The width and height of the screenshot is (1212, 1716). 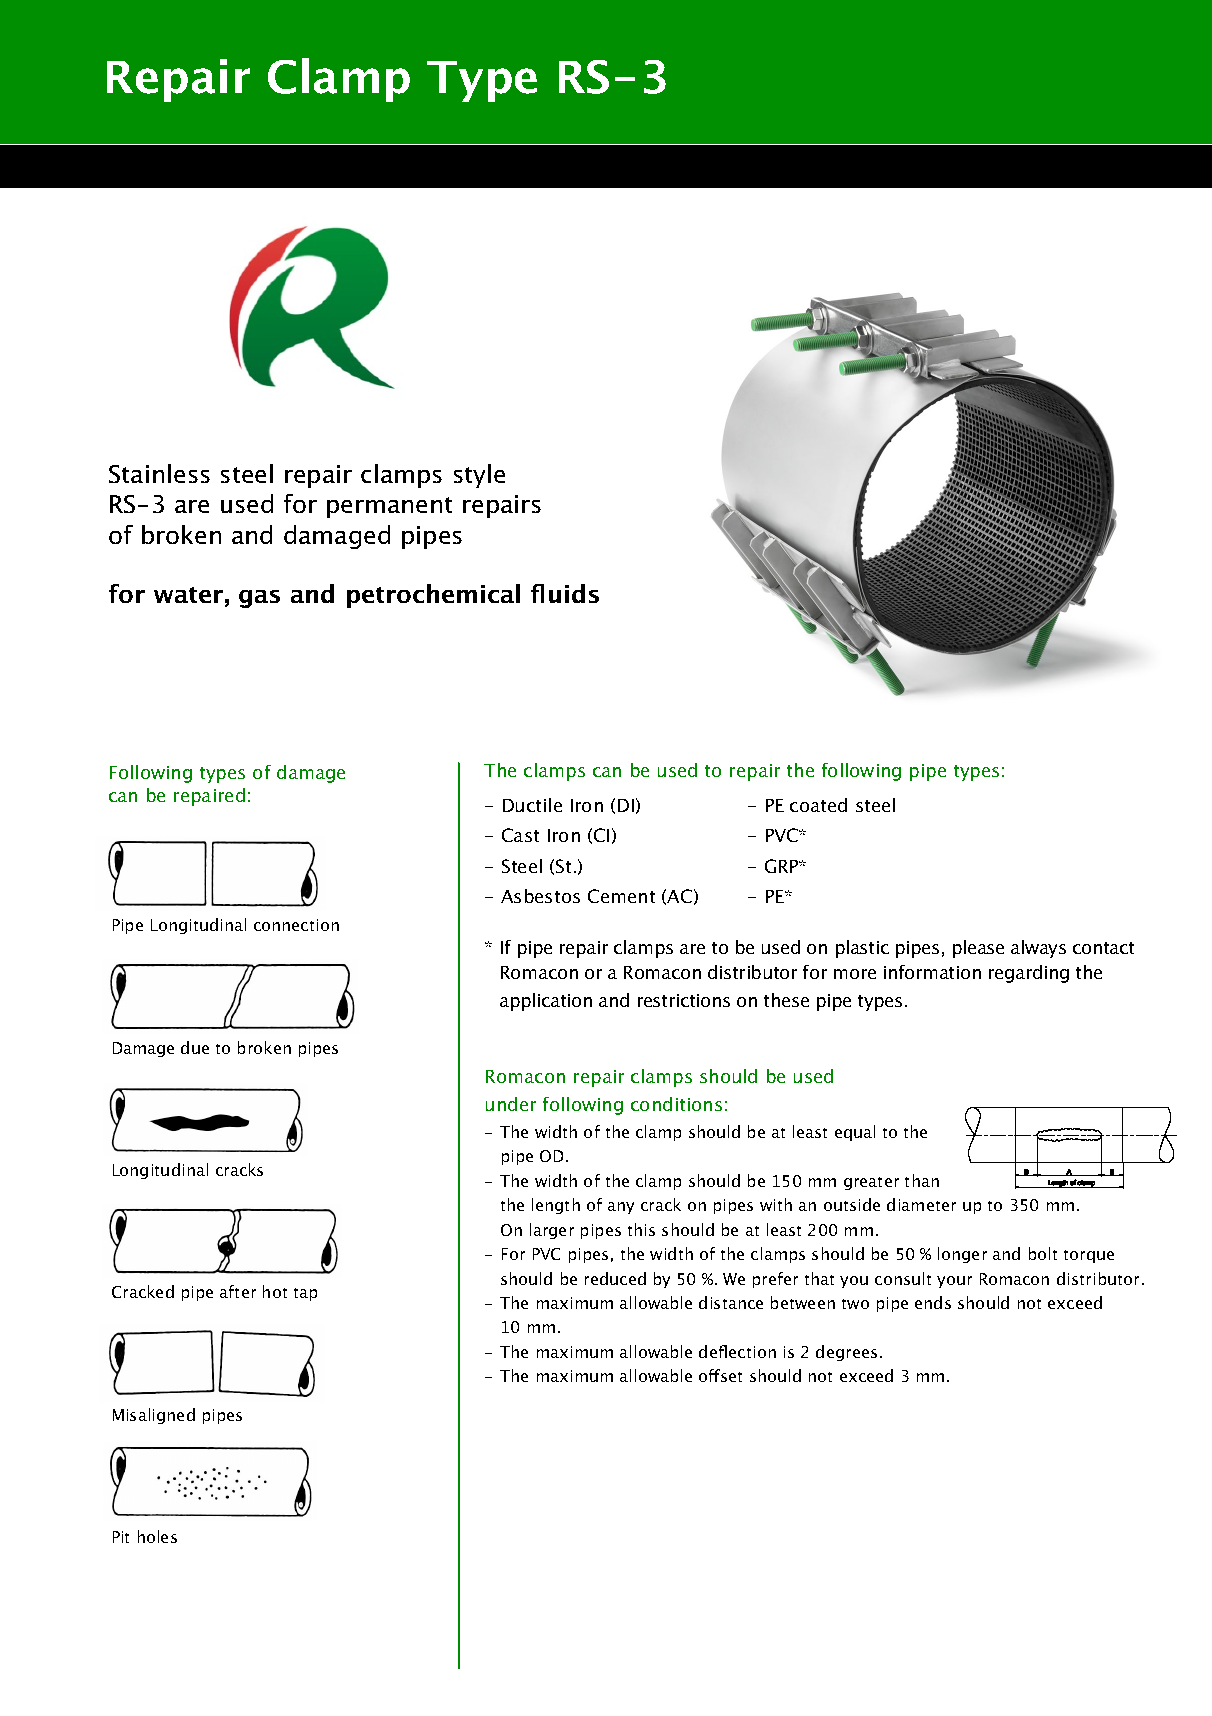 I want to click on due, so click(x=195, y=1047).
